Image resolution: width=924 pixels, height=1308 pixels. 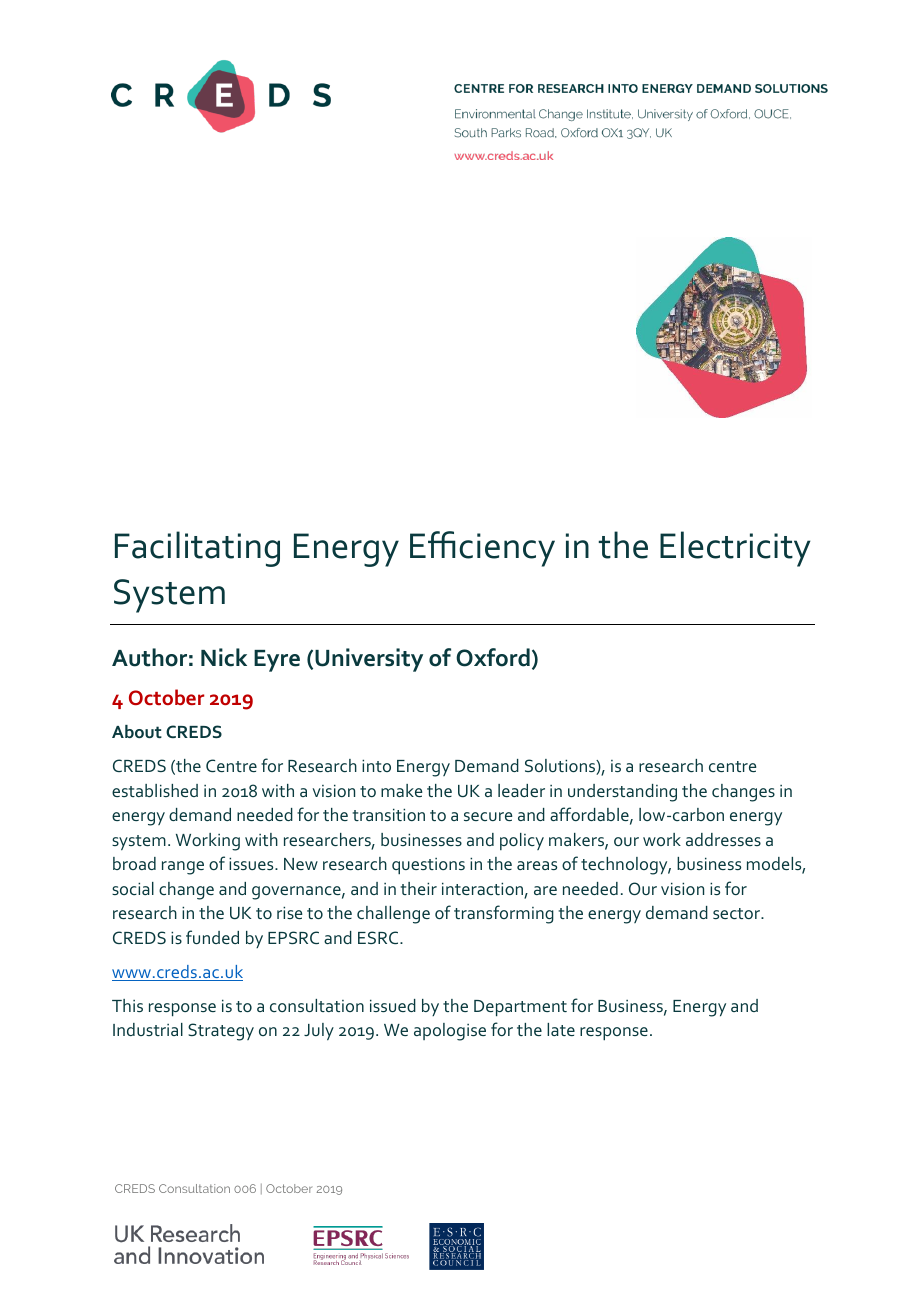 What do you see at coordinates (418, 888) in the screenshot?
I see `their` at bounding box center [418, 888].
